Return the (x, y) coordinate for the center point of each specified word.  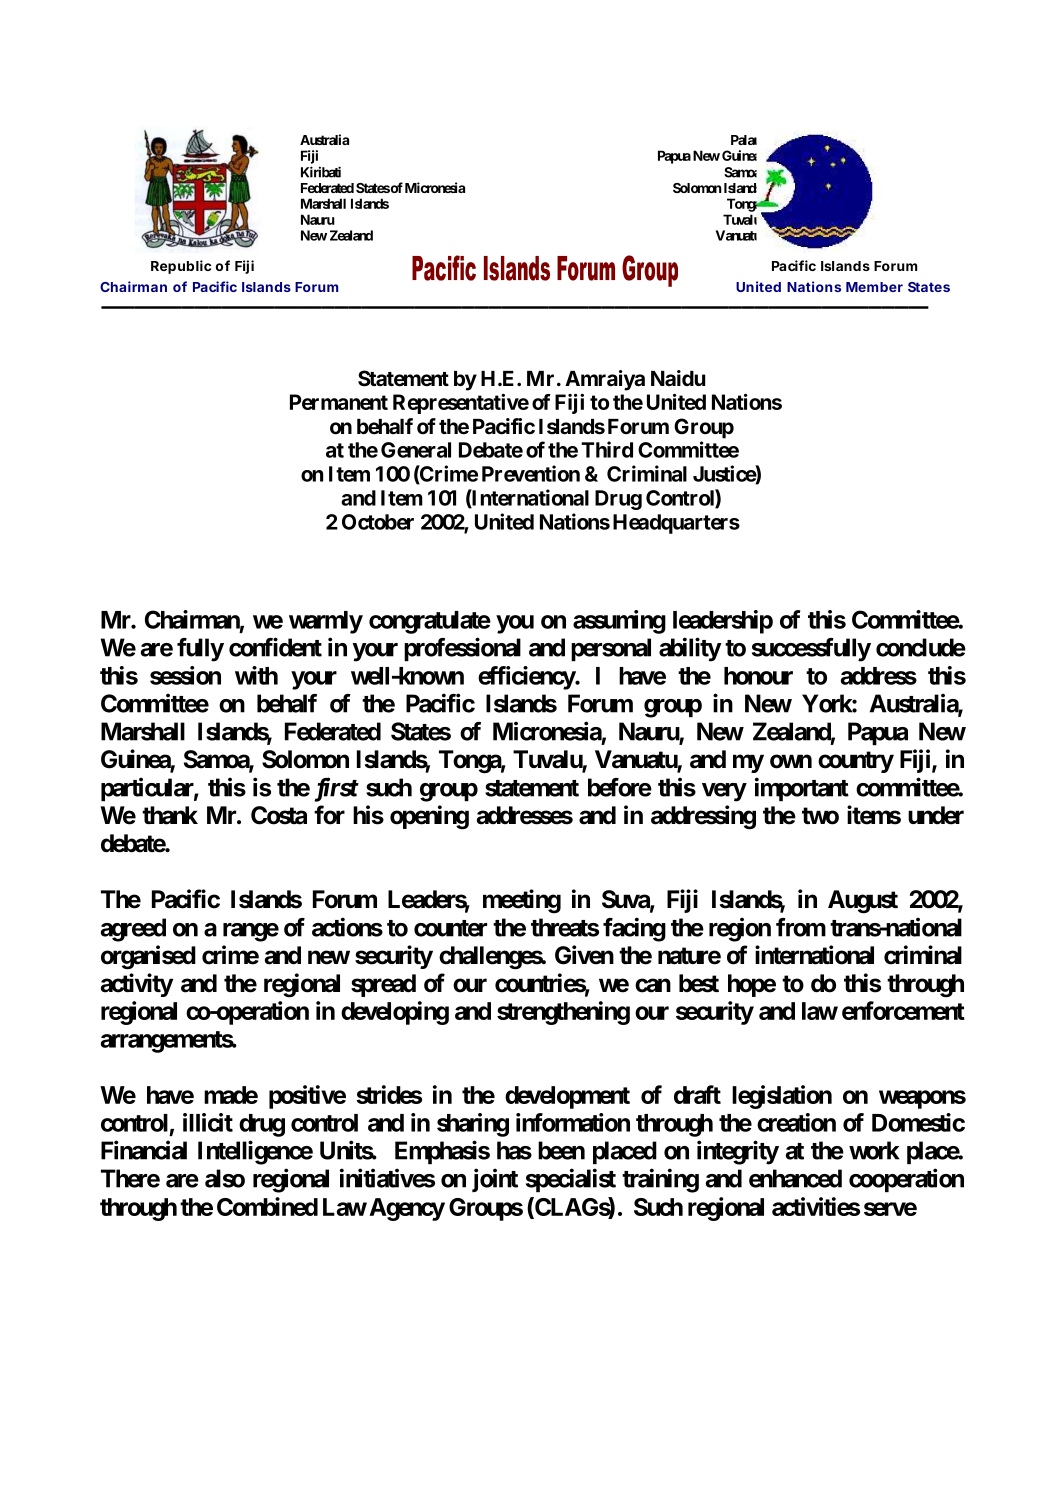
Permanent (339, 402)
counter (450, 928)
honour (758, 676)
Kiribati (321, 172)
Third (607, 449)
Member (874, 287)
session (185, 675)
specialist (571, 1180)
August (863, 902)
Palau (744, 140)
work (874, 1150)
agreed (133, 930)
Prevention (531, 473)
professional (462, 649)
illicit (208, 1122)
